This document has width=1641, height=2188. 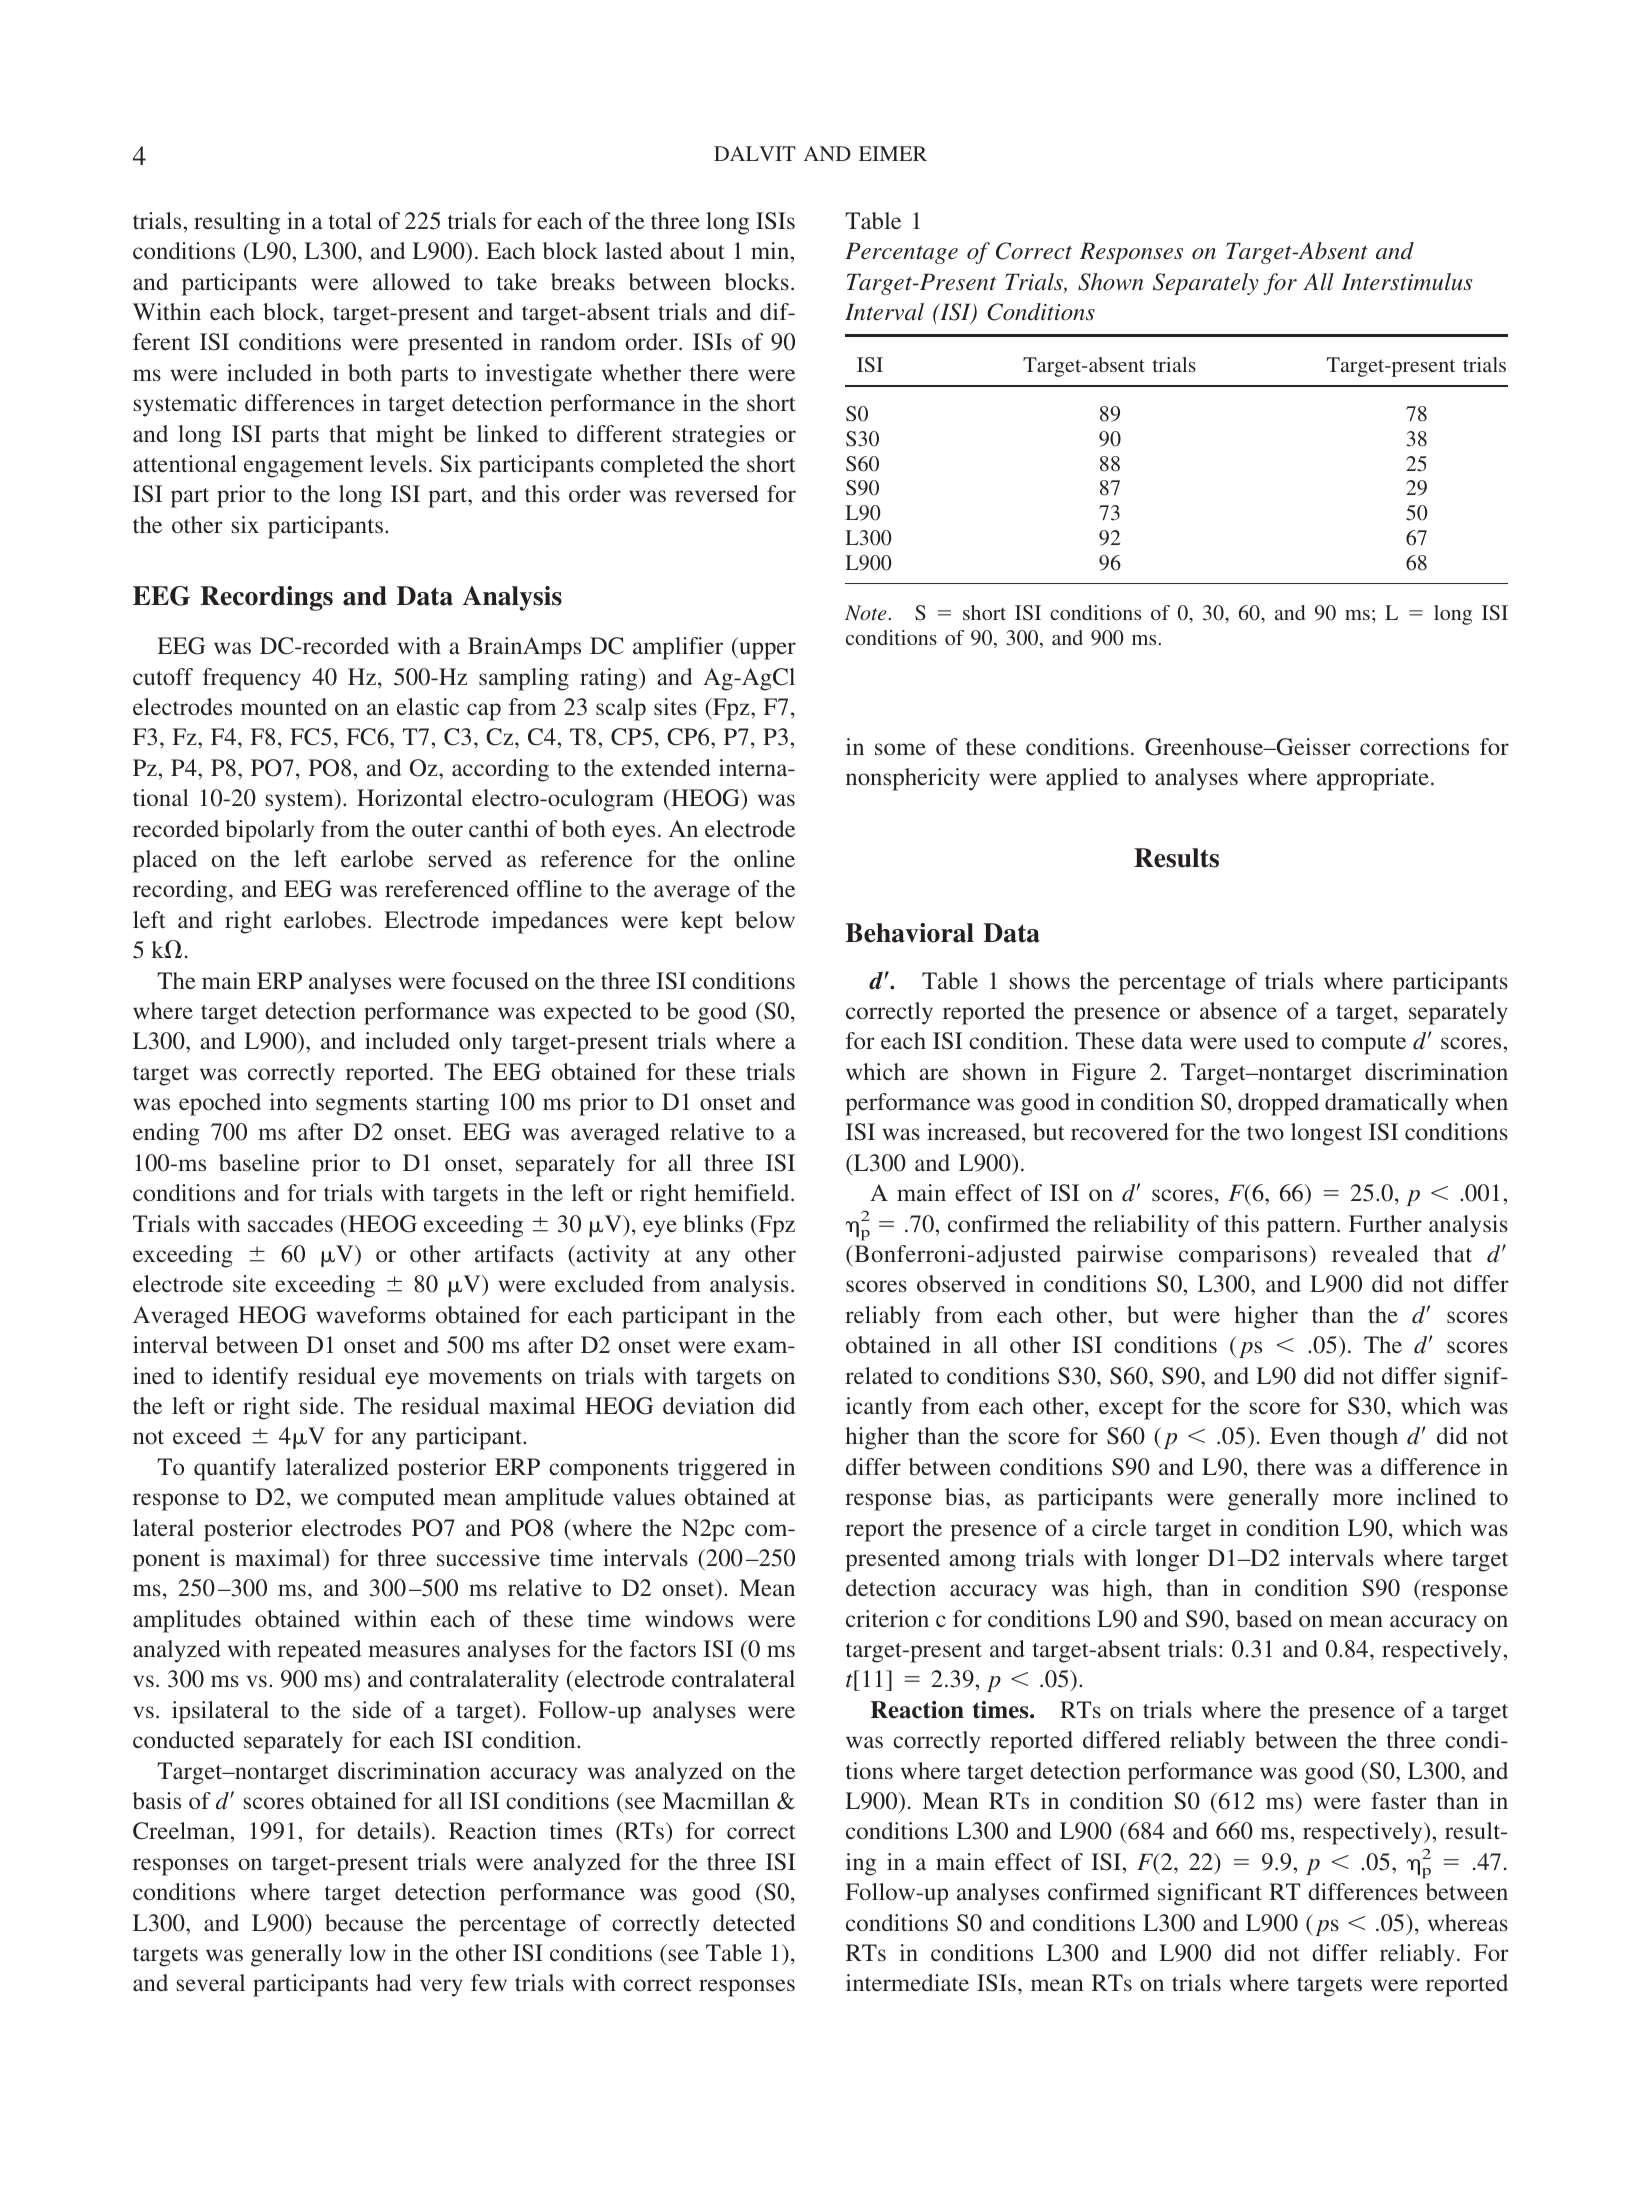 What do you see at coordinates (766, 651) in the document?
I see `upper` at bounding box center [766, 651].
